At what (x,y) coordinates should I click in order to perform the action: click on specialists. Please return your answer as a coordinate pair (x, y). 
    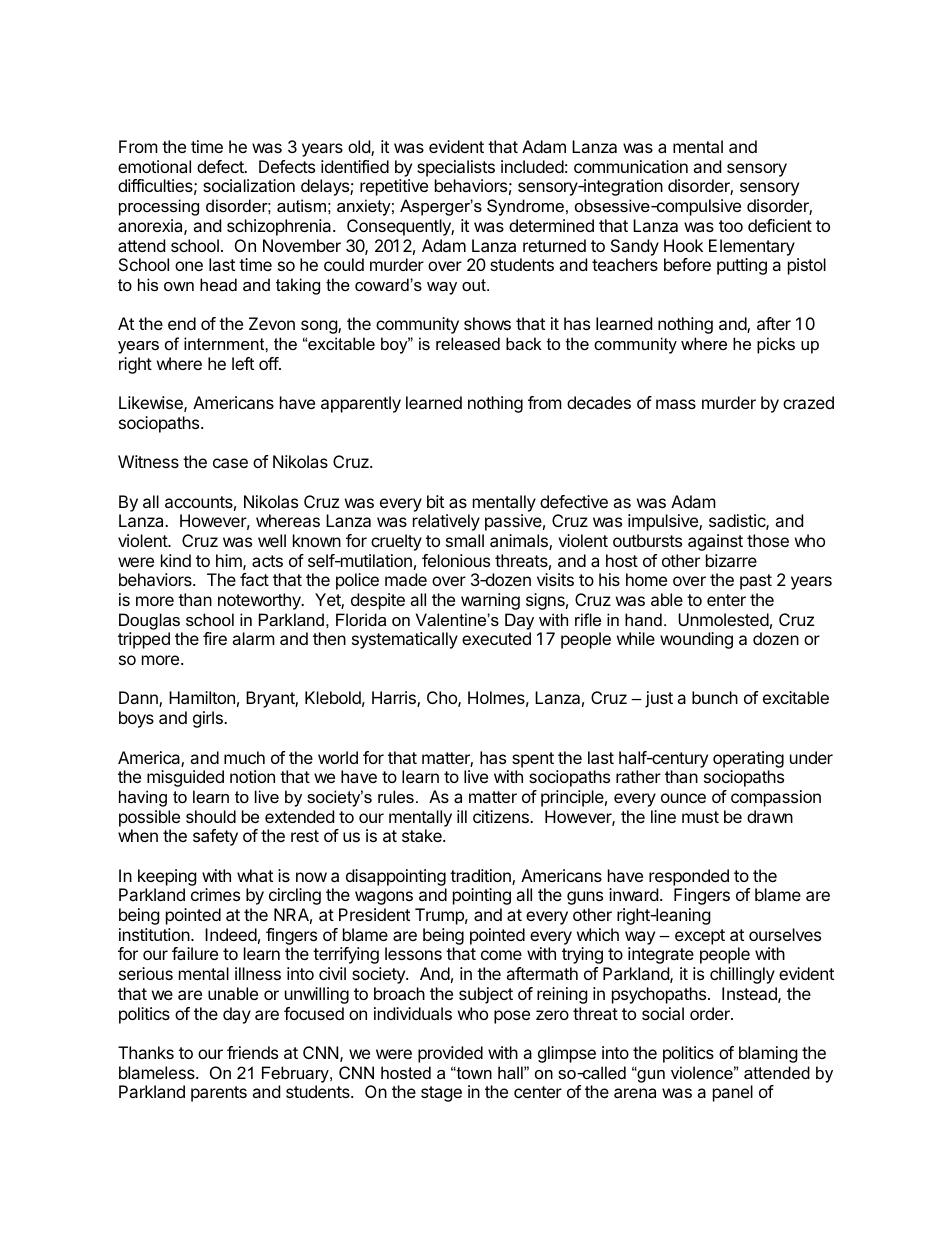
    Looking at the image, I should click on (456, 168).
